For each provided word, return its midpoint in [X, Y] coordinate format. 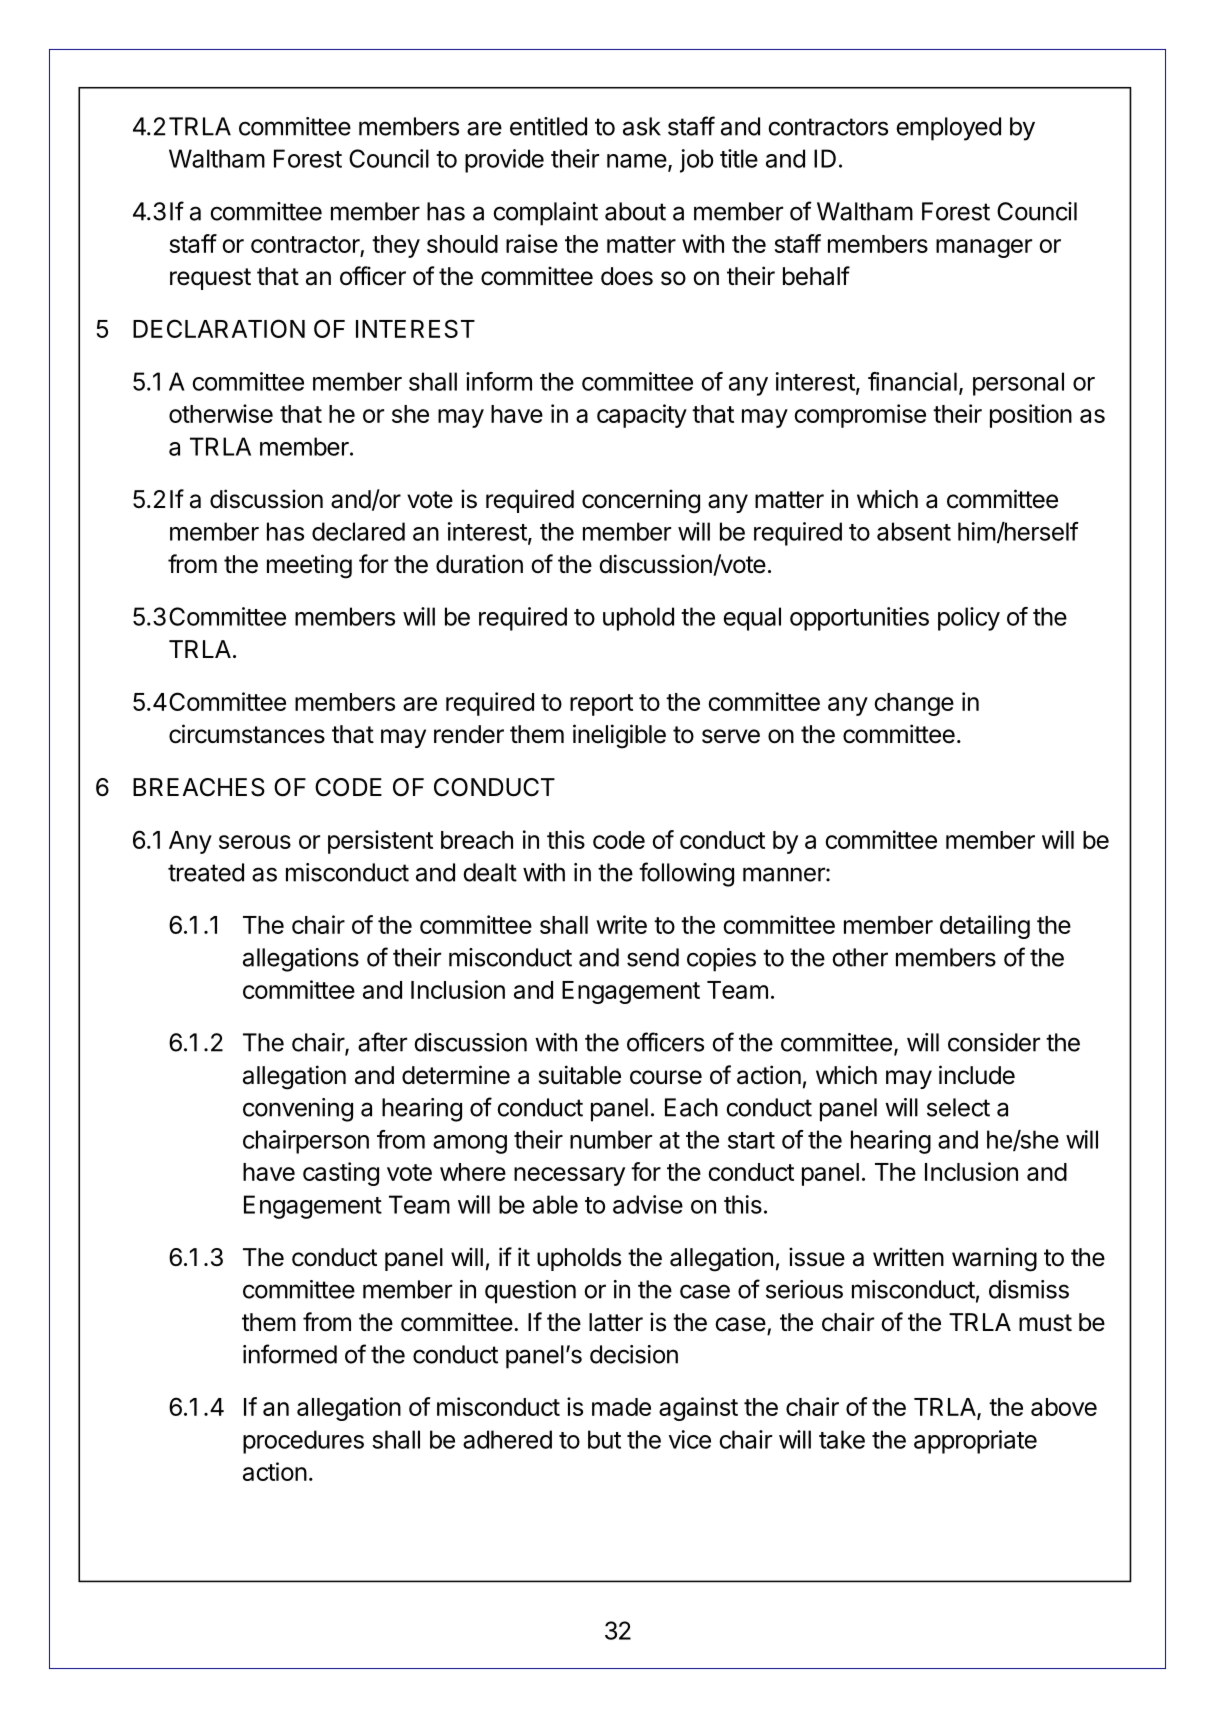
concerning [641, 501]
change [914, 704]
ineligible [619, 736]
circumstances [247, 734]
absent [914, 531]
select [958, 1107]
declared [358, 531]
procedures [303, 1442]
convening [298, 1110]
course [666, 1077]
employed [948, 129]
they [396, 246]
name [637, 161]
